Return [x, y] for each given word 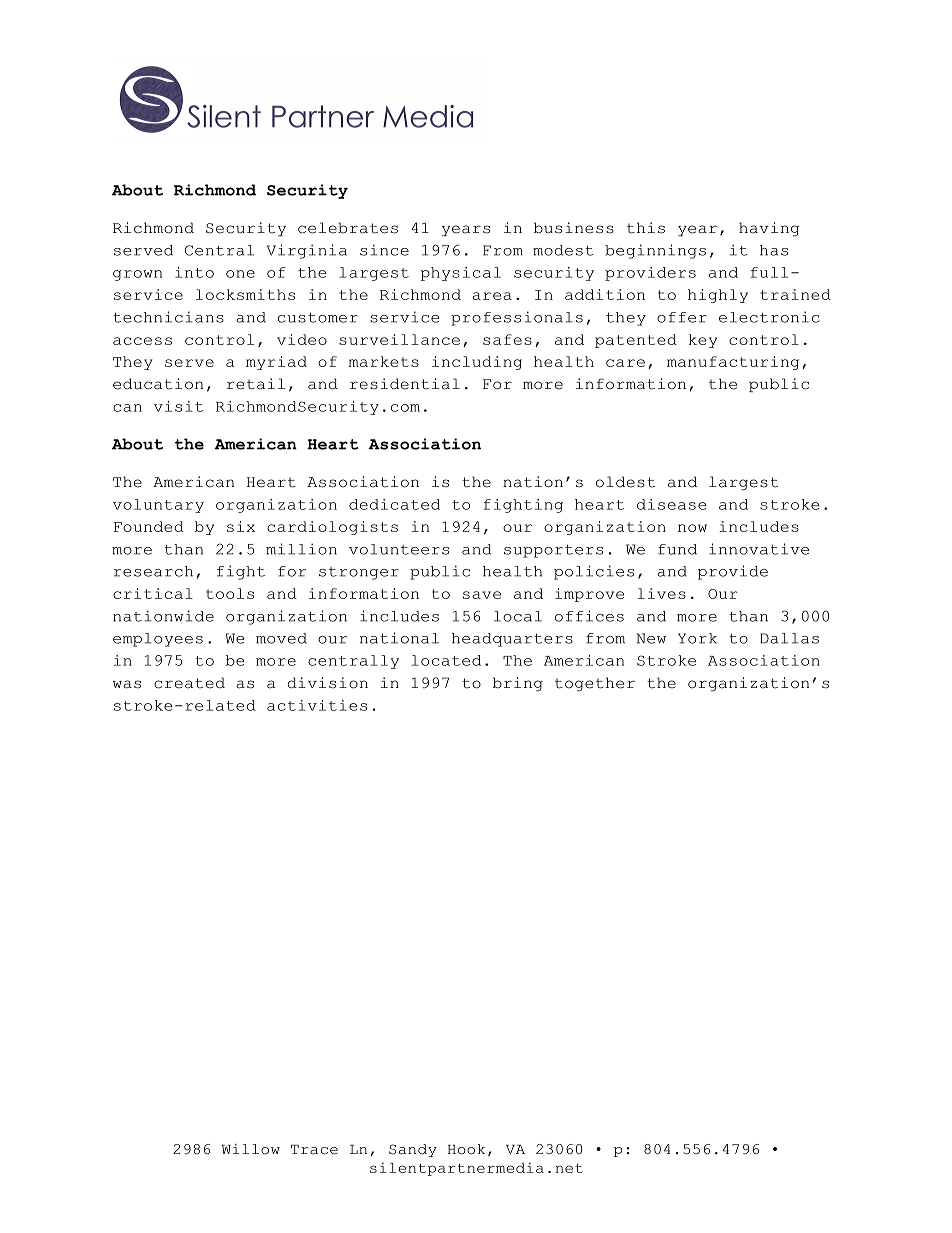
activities [317, 705]
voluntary [158, 506]
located [446, 660]
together [595, 684]
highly [718, 296]
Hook [466, 1149]
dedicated [394, 504]
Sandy [413, 1150]
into [194, 272]
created [189, 683]
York [697, 638]
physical [461, 274]
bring [518, 684]
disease [672, 504]
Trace [314, 1150]
